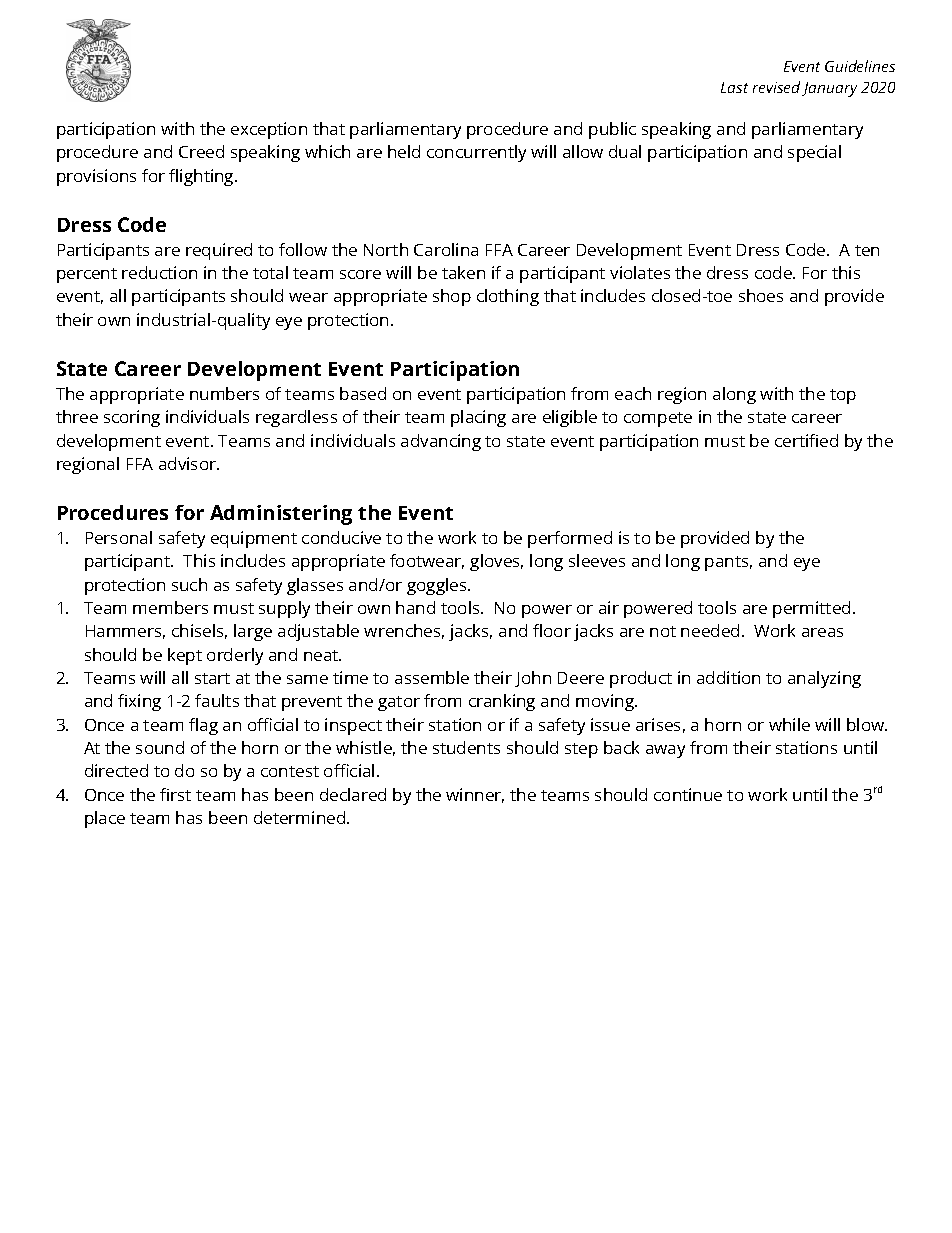 Image resolution: width=952 pixels, height=1233 pixels. What do you see at coordinates (269, 130) in the document?
I see `exception` at bounding box center [269, 130].
